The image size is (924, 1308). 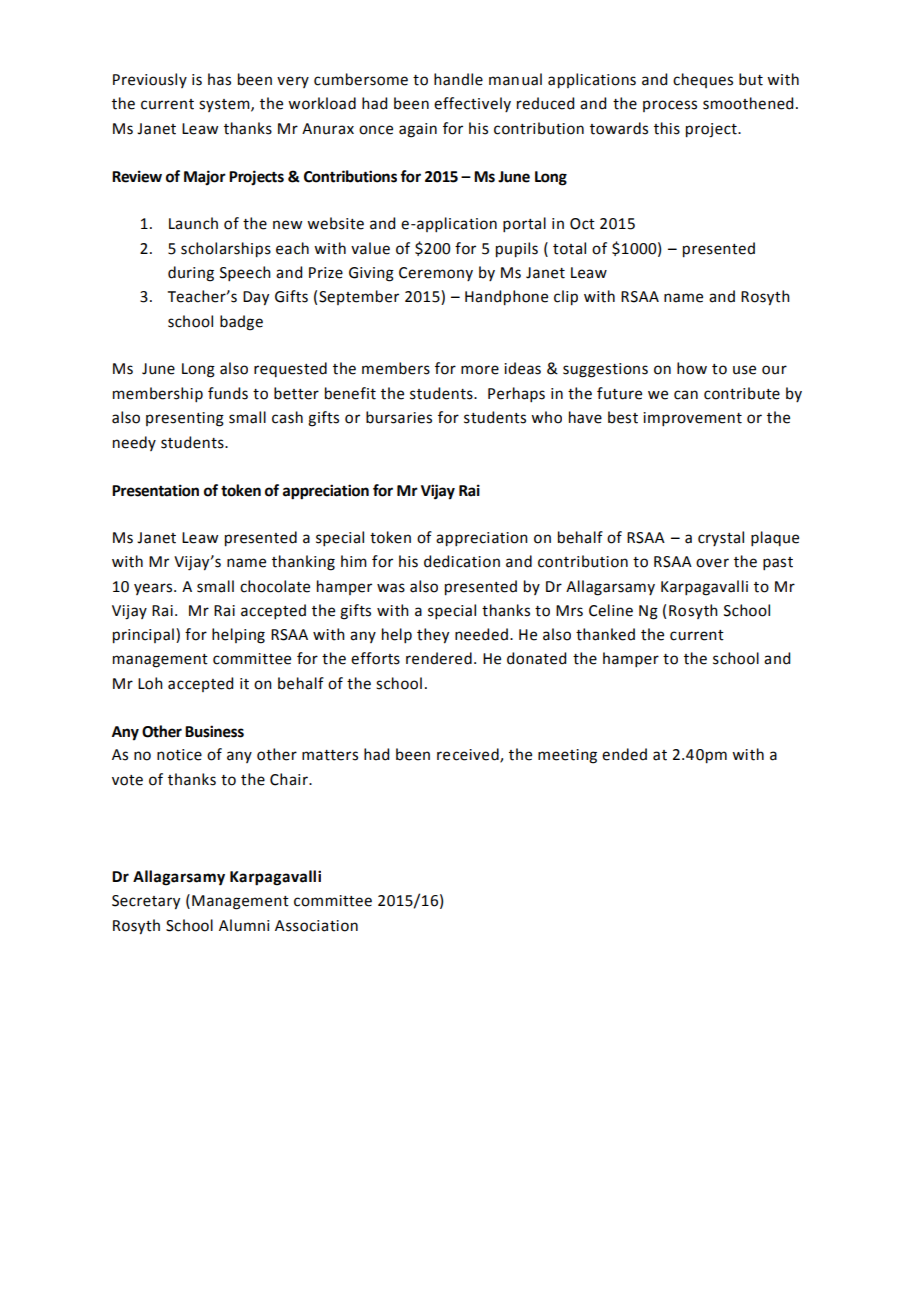 What do you see at coordinates (462, 561) in the document?
I see `dedication` at bounding box center [462, 561].
